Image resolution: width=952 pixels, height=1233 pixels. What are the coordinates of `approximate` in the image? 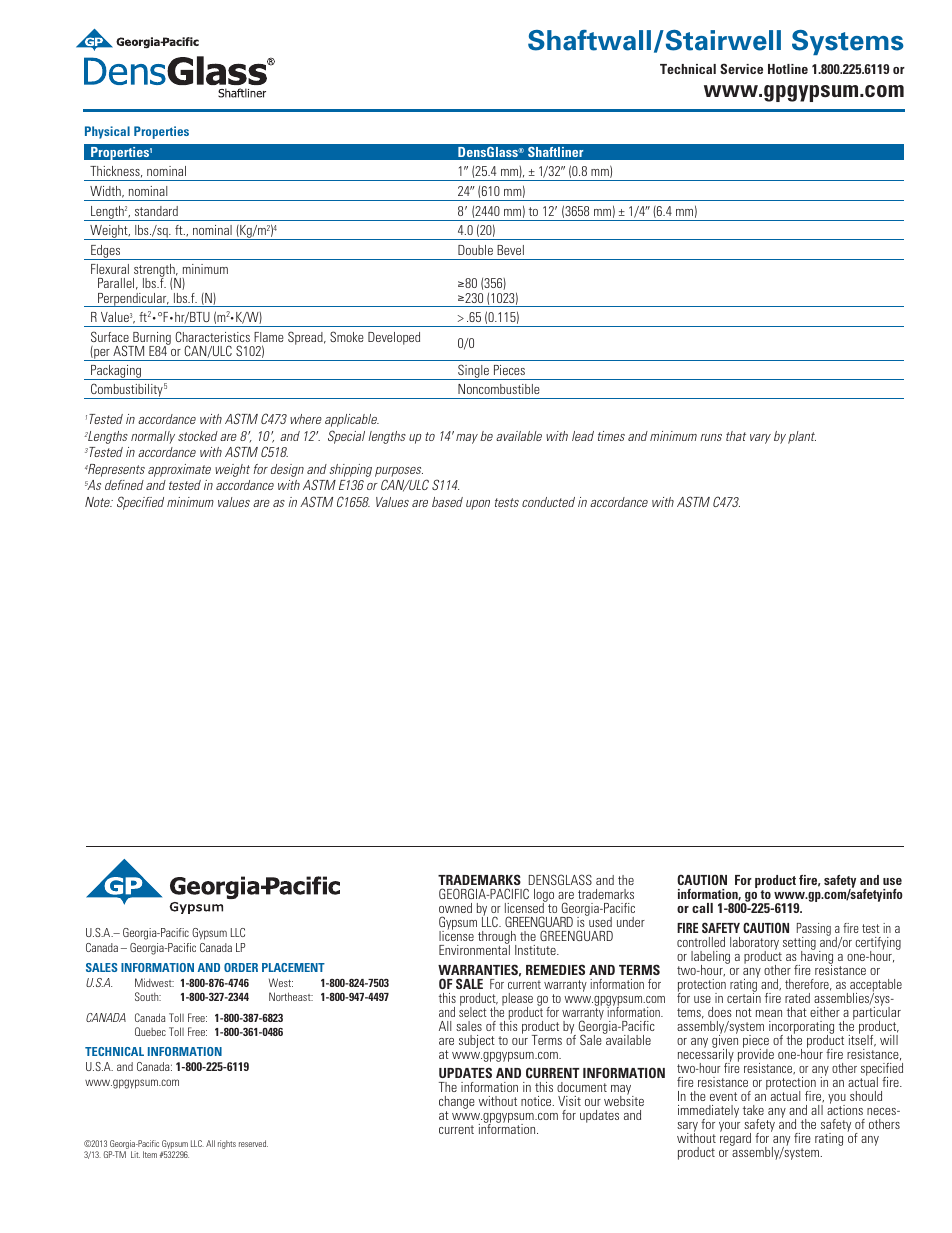 It's located at (179, 470).
